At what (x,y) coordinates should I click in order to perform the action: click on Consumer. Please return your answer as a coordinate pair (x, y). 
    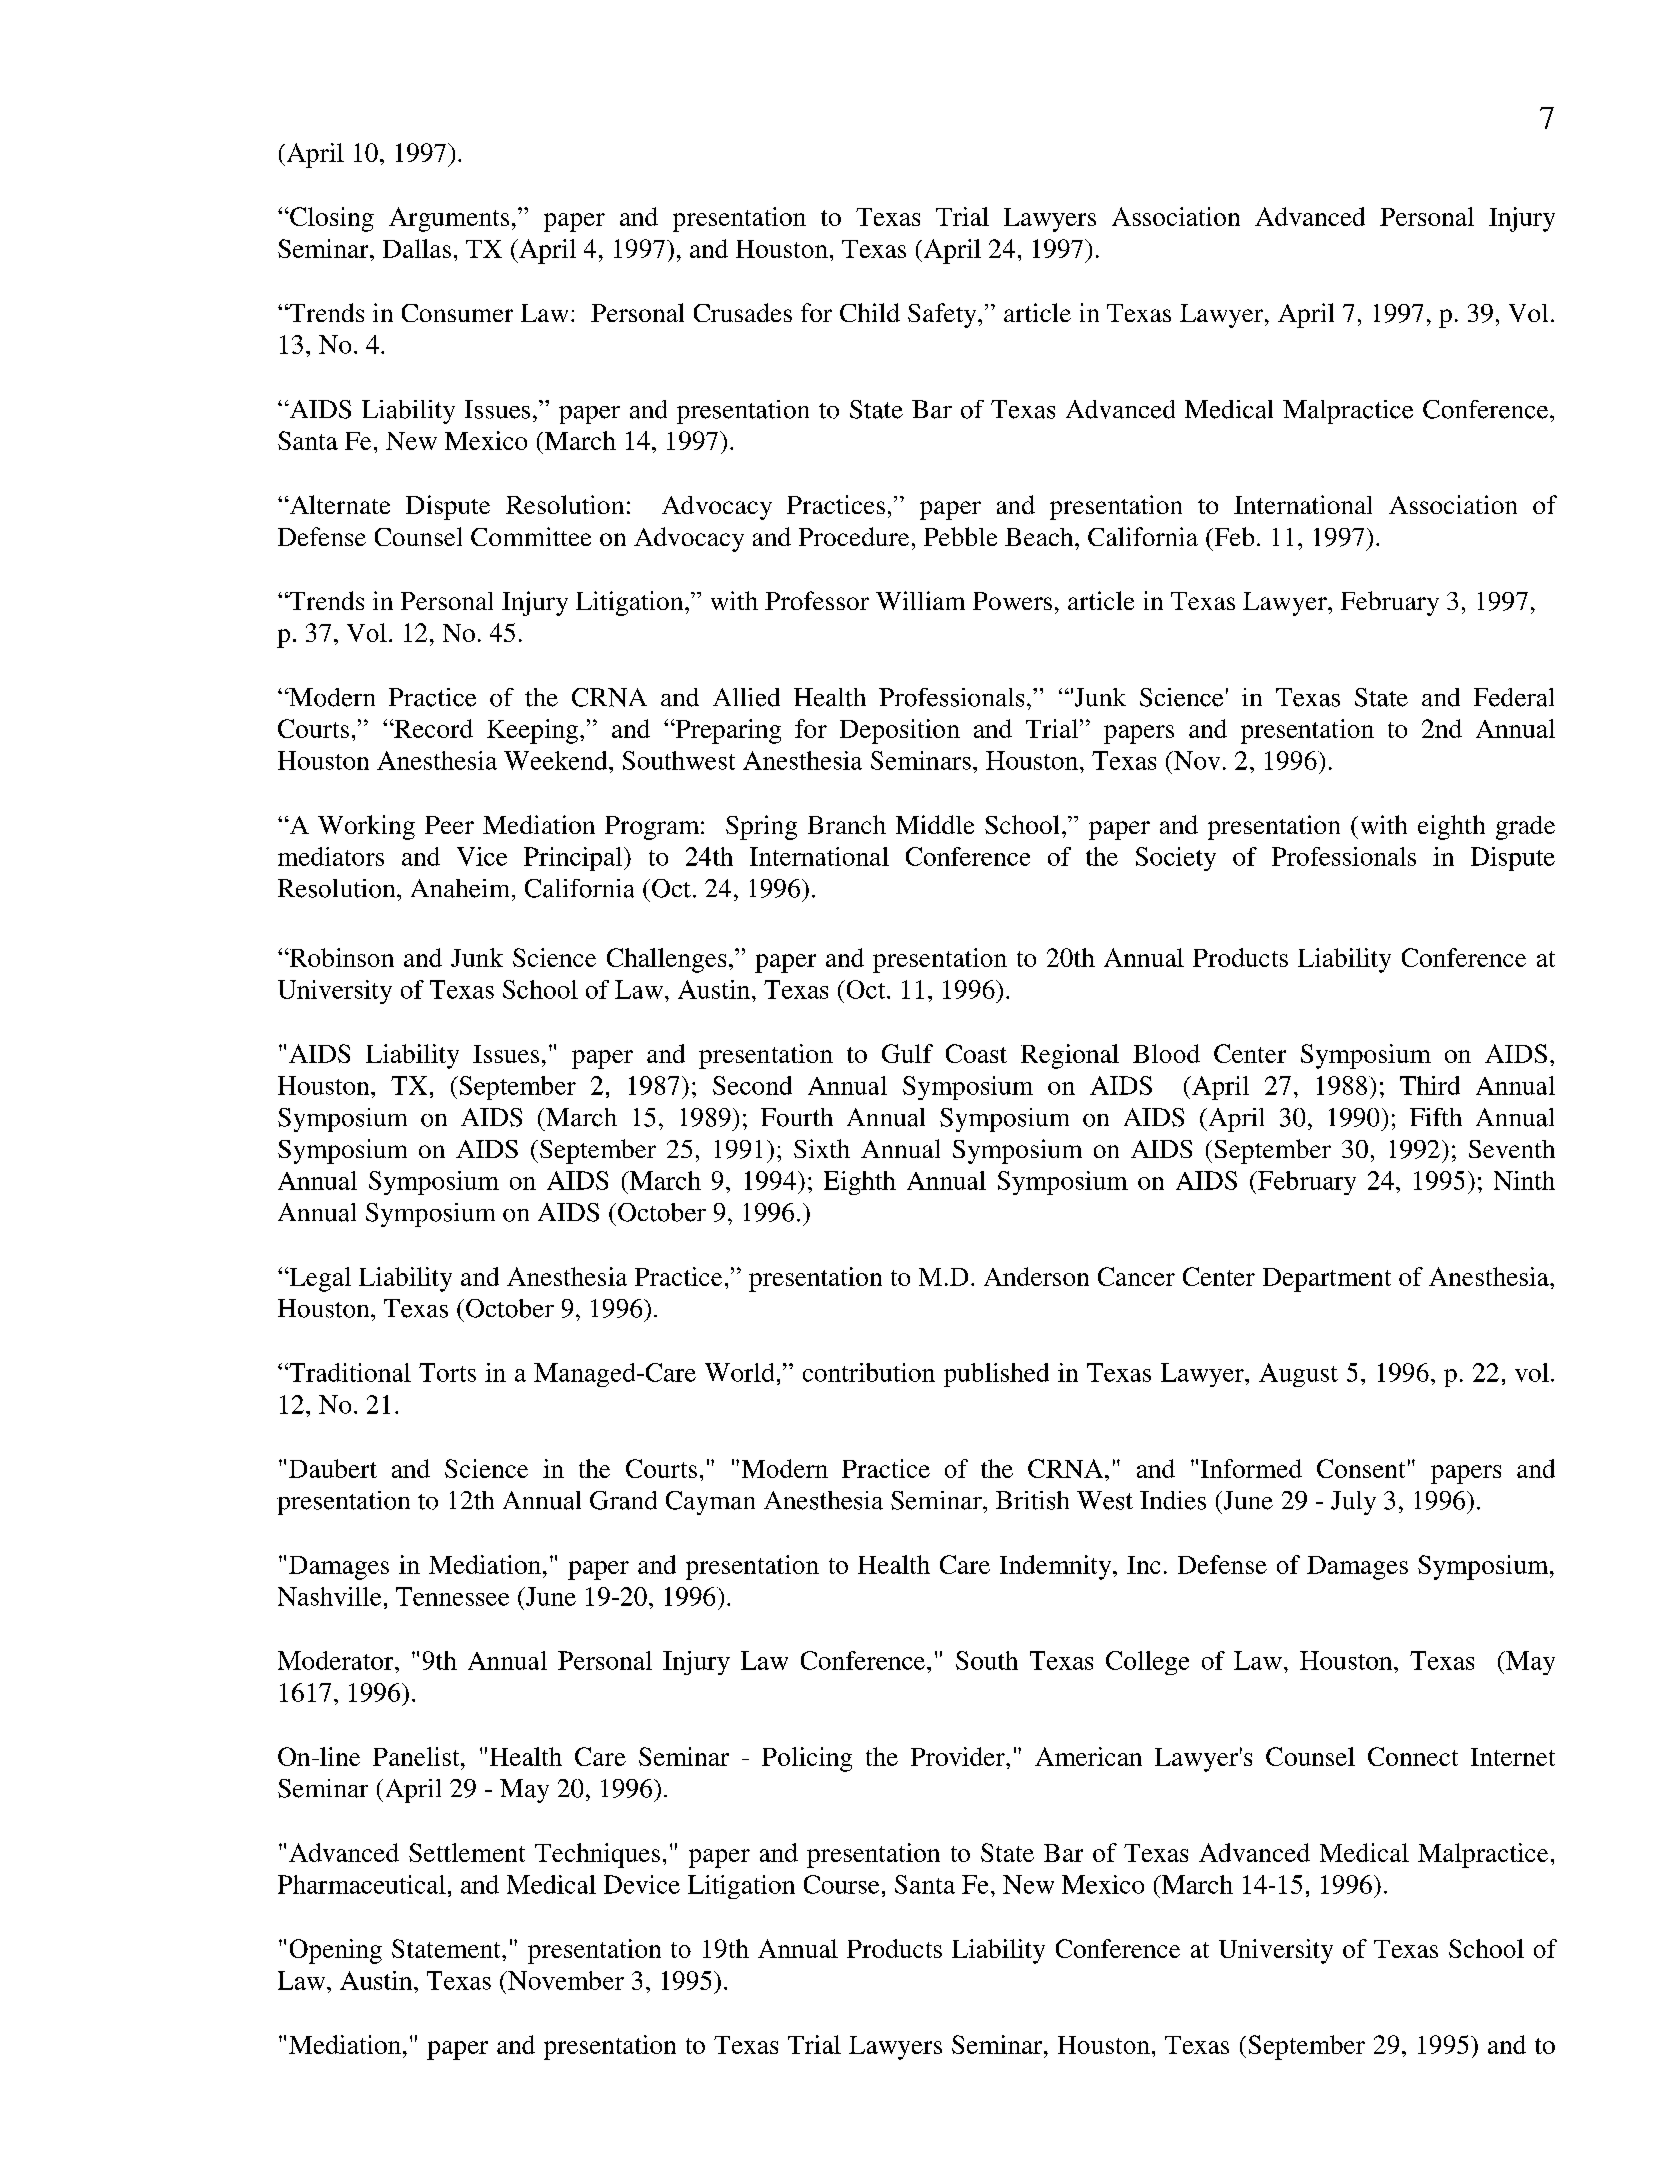
    Looking at the image, I should click on (457, 313).
